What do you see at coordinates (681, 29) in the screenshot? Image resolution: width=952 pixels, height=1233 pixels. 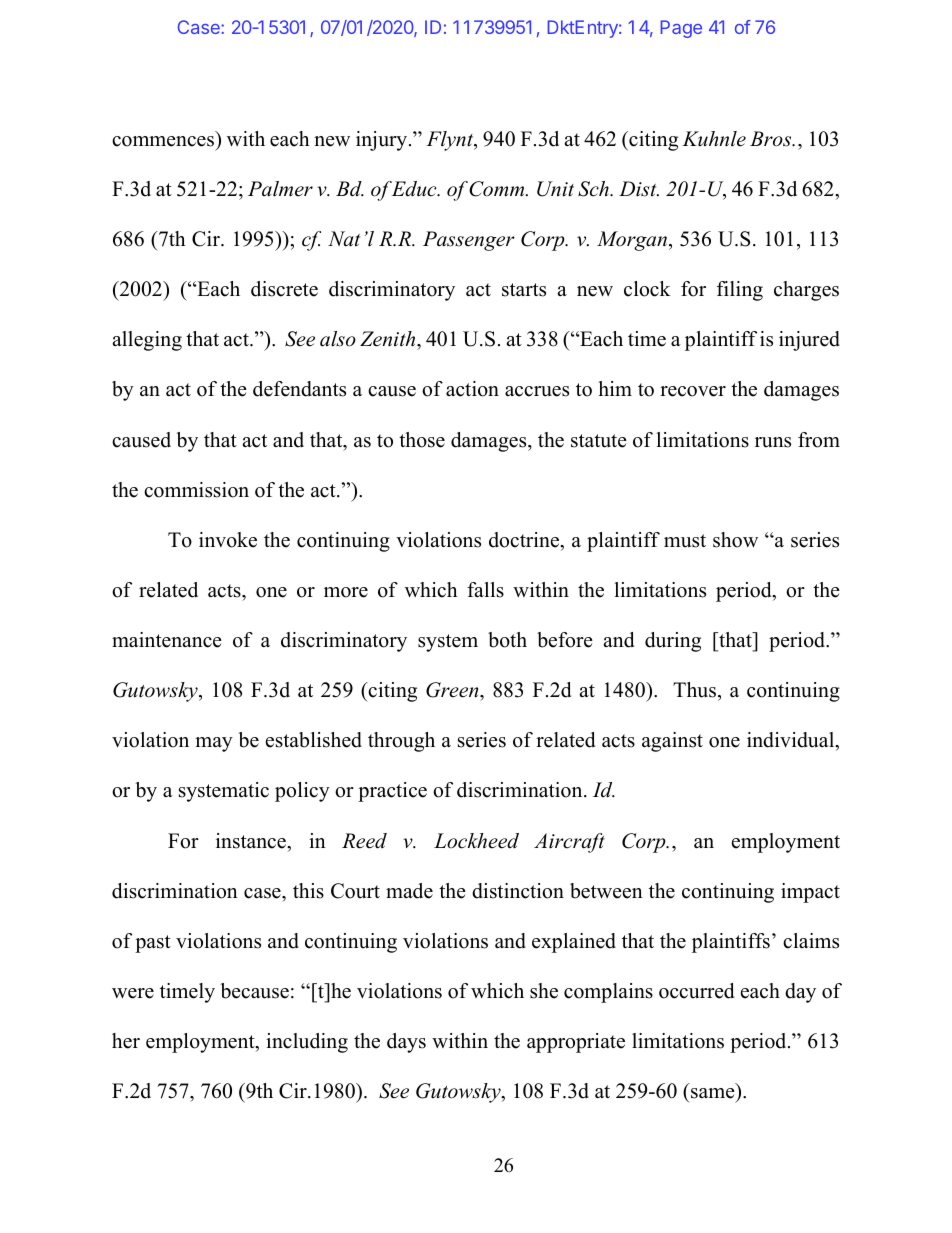 I see `Page` at bounding box center [681, 29].
